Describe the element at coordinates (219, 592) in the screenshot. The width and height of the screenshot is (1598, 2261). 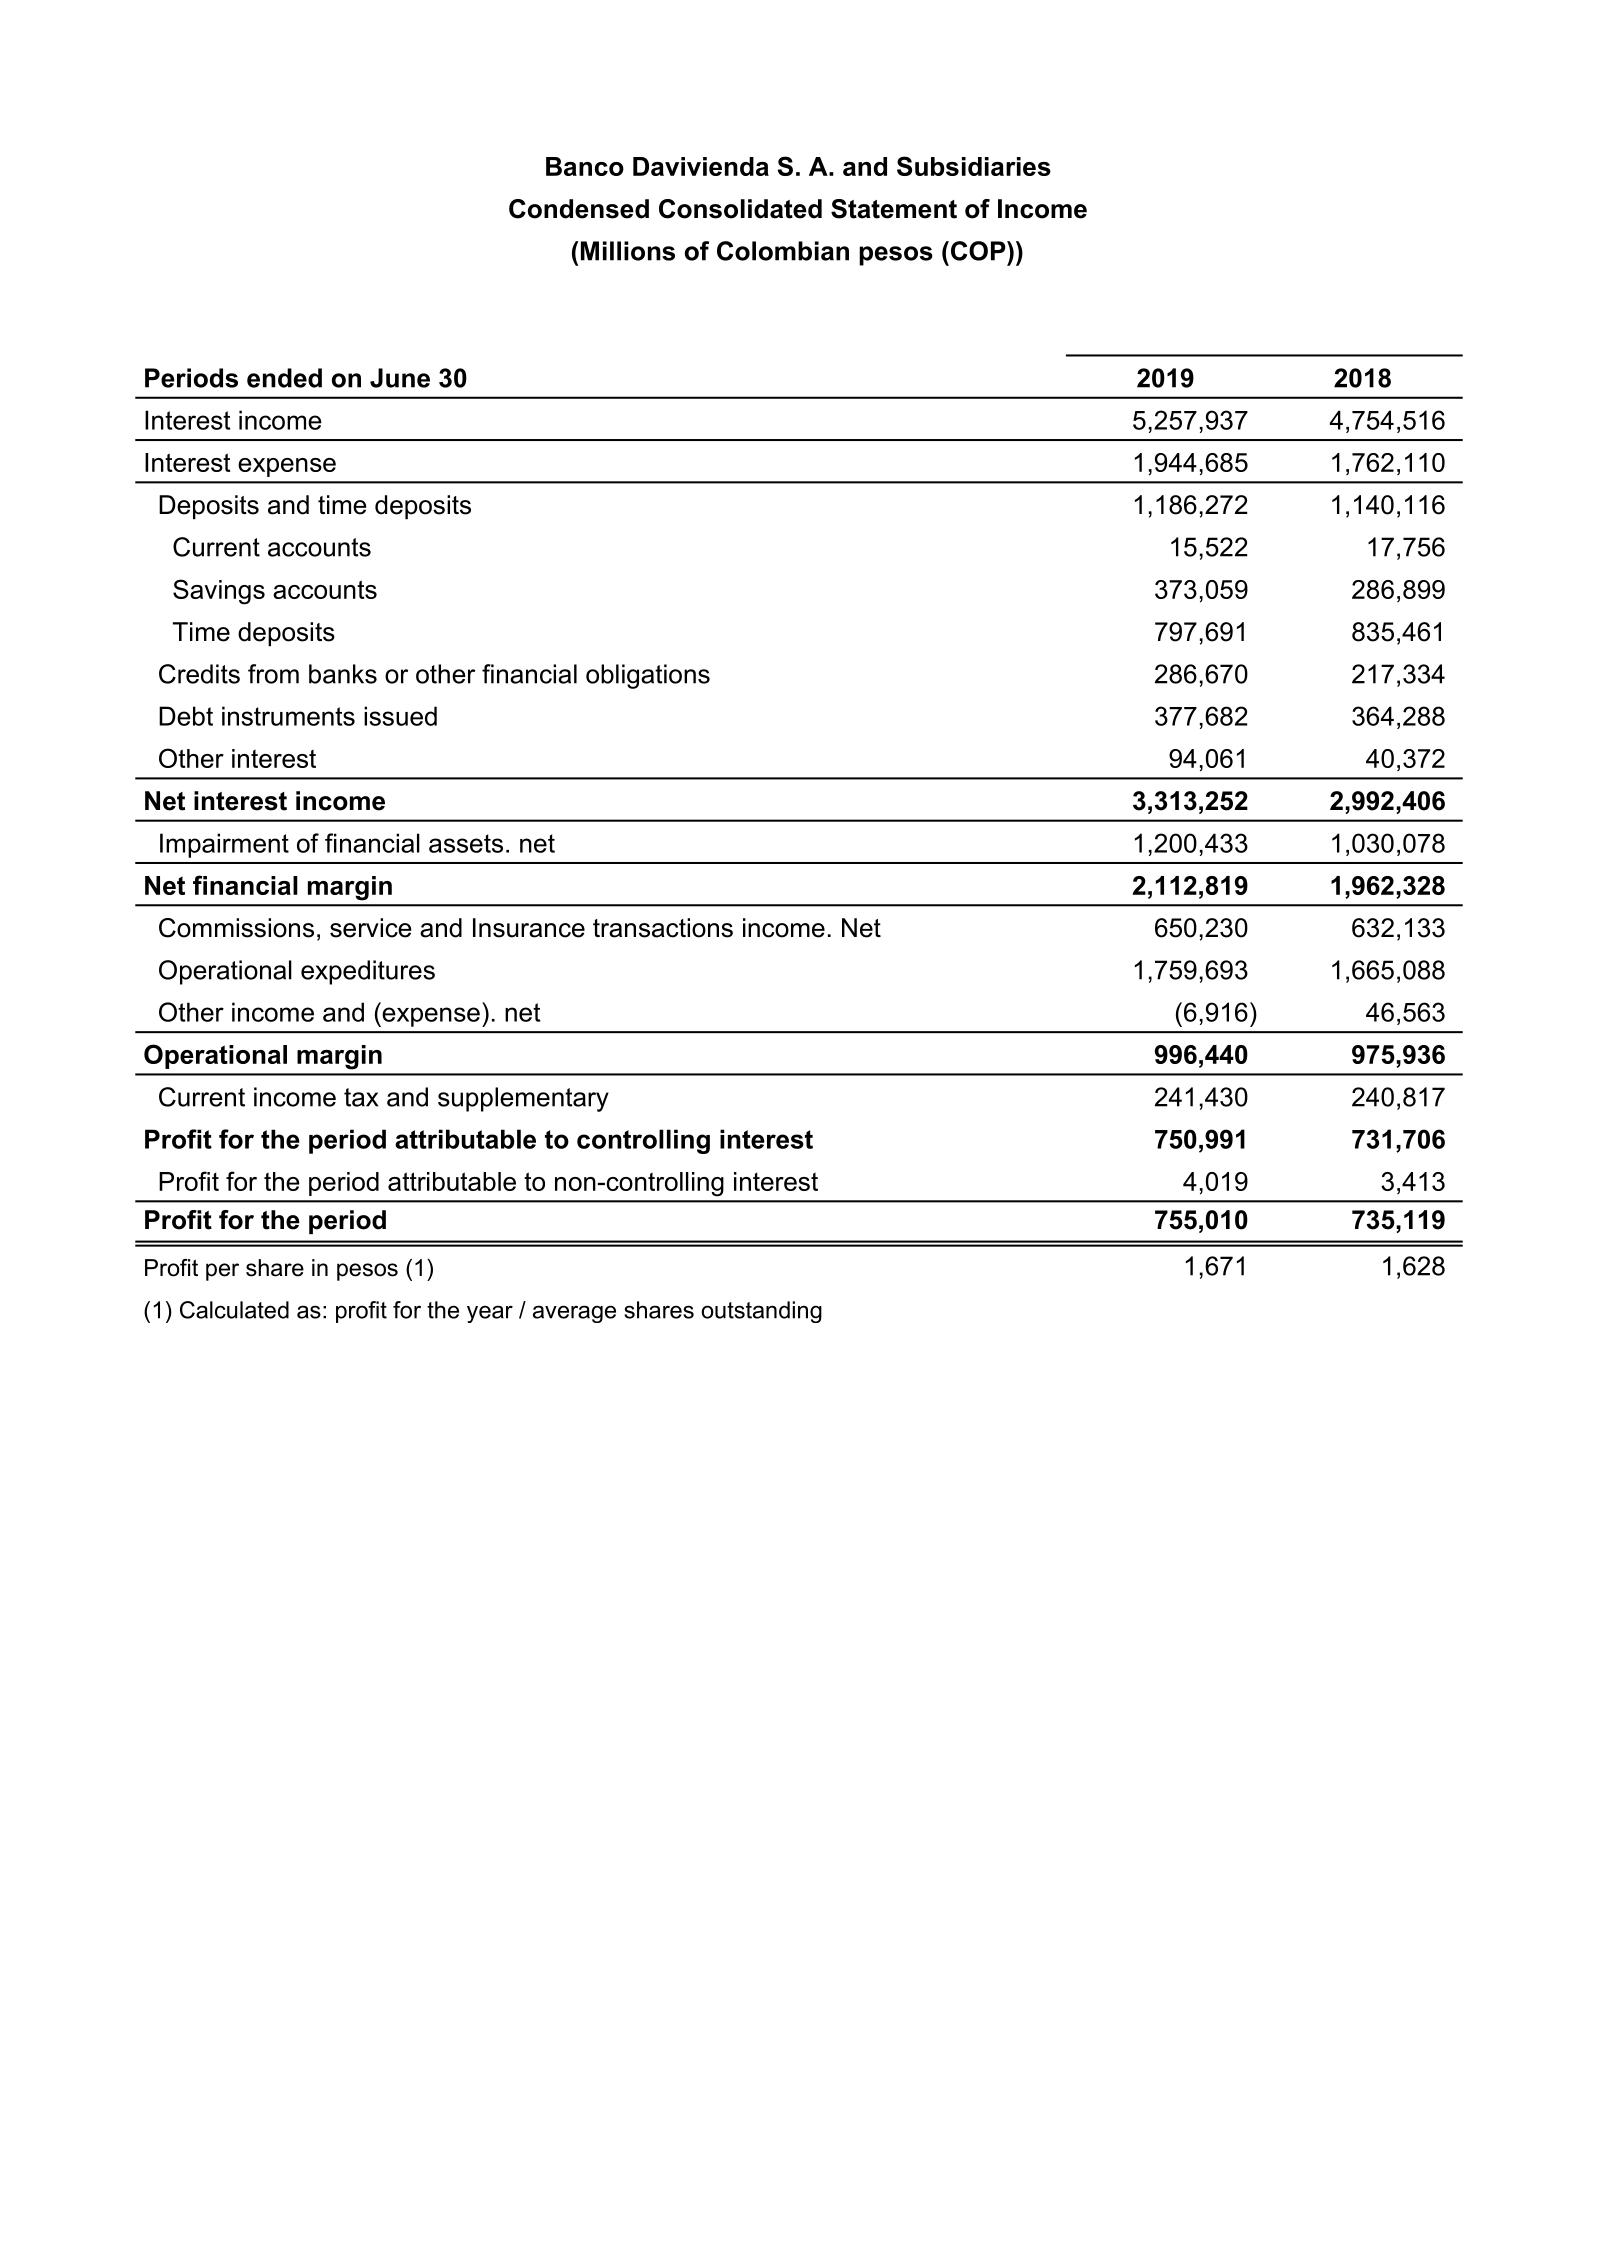
I see `Savings` at that location.
